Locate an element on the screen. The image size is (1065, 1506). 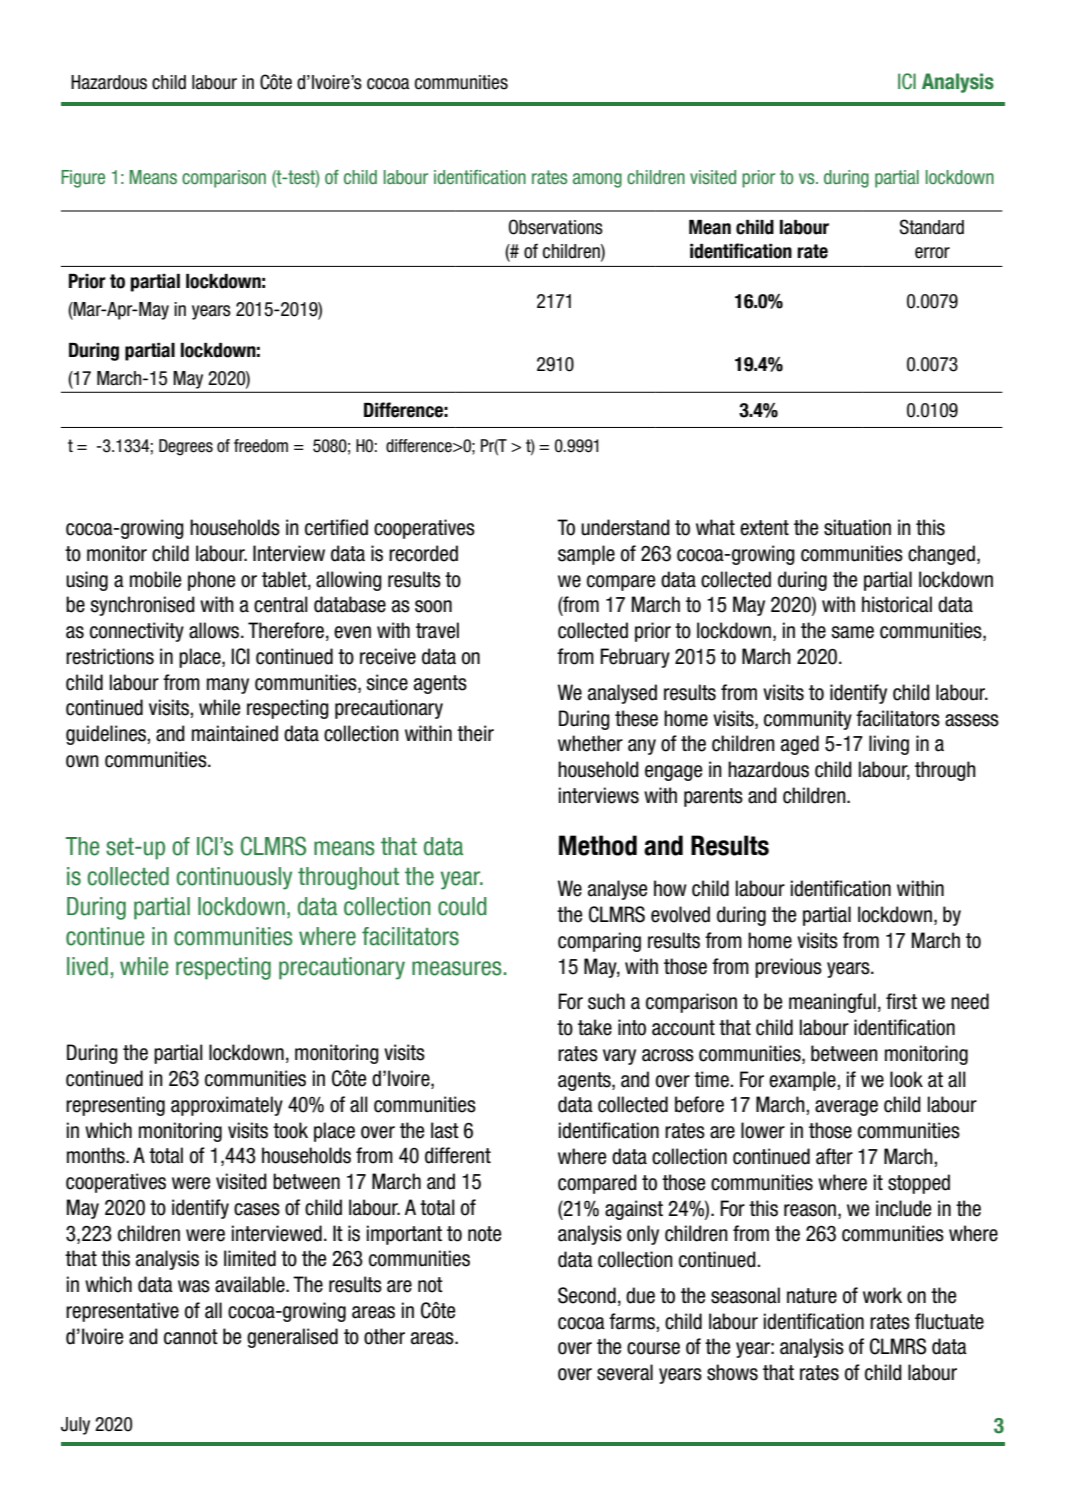
synchronised is located at coordinates (143, 606).
